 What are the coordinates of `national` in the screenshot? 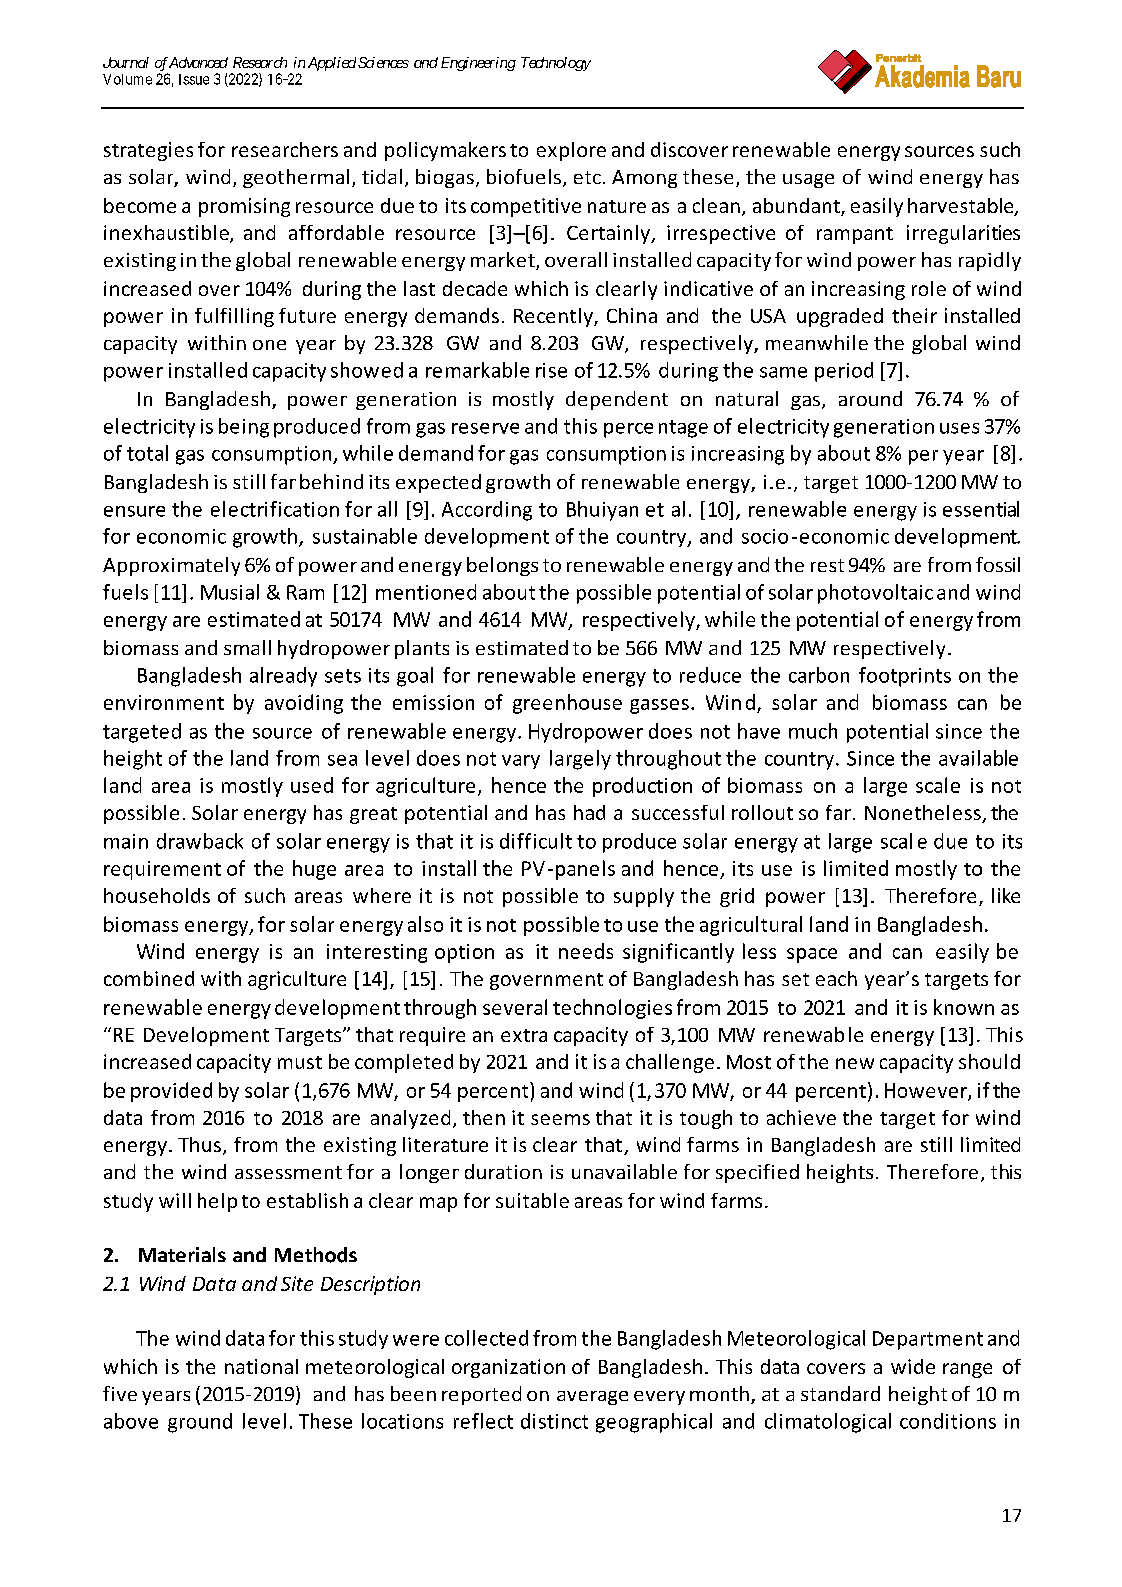 It's located at (261, 1366).
